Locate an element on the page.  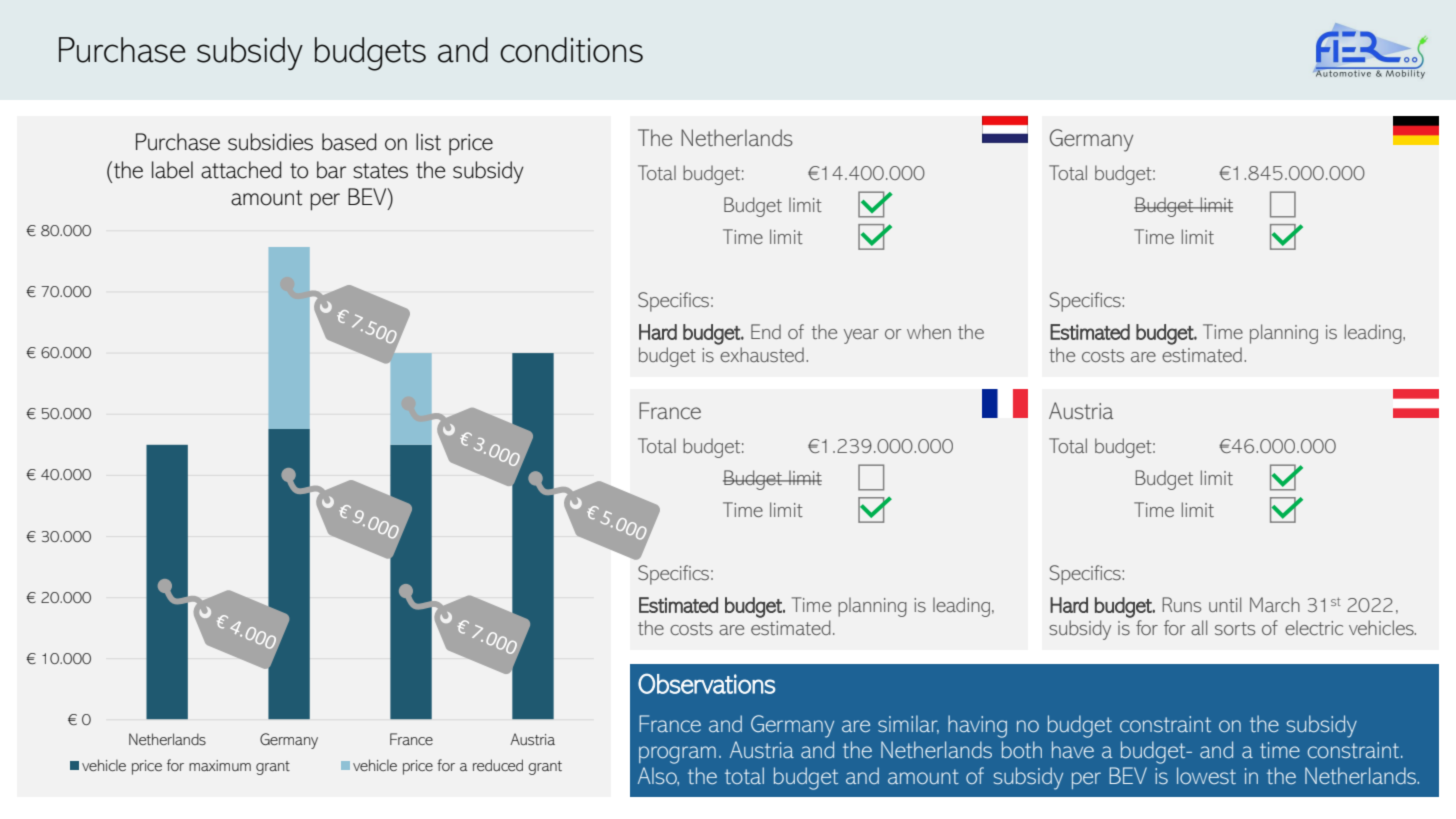
bar is located at coordinates (331, 170).
